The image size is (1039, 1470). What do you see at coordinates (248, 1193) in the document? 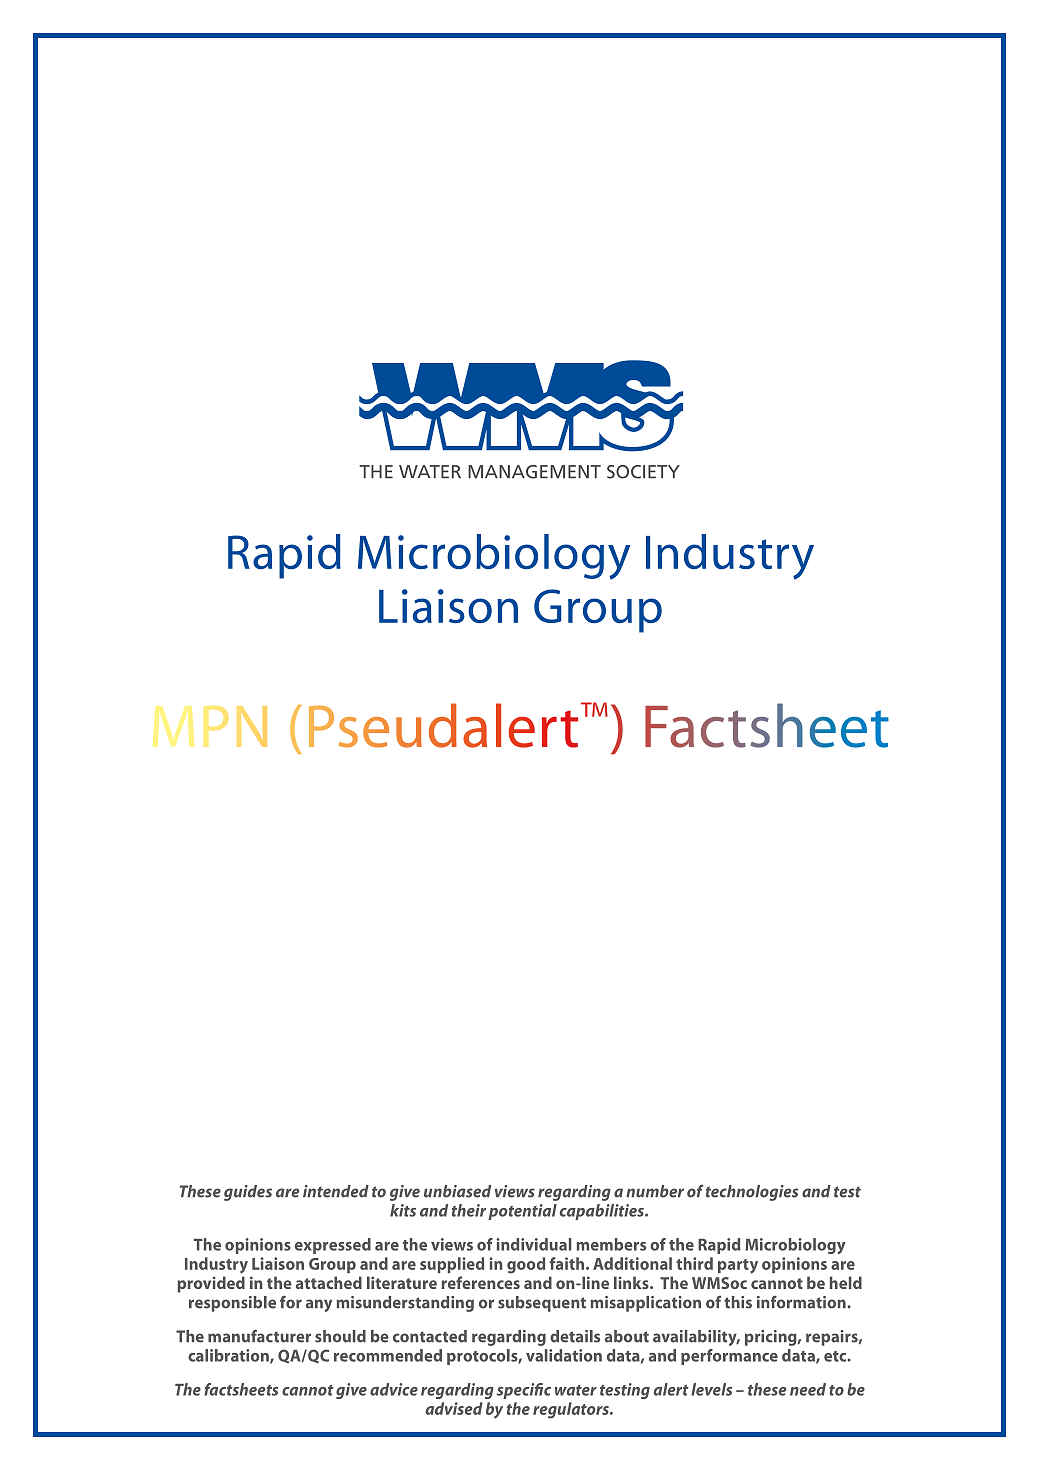
I see `guides` at bounding box center [248, 1193].
